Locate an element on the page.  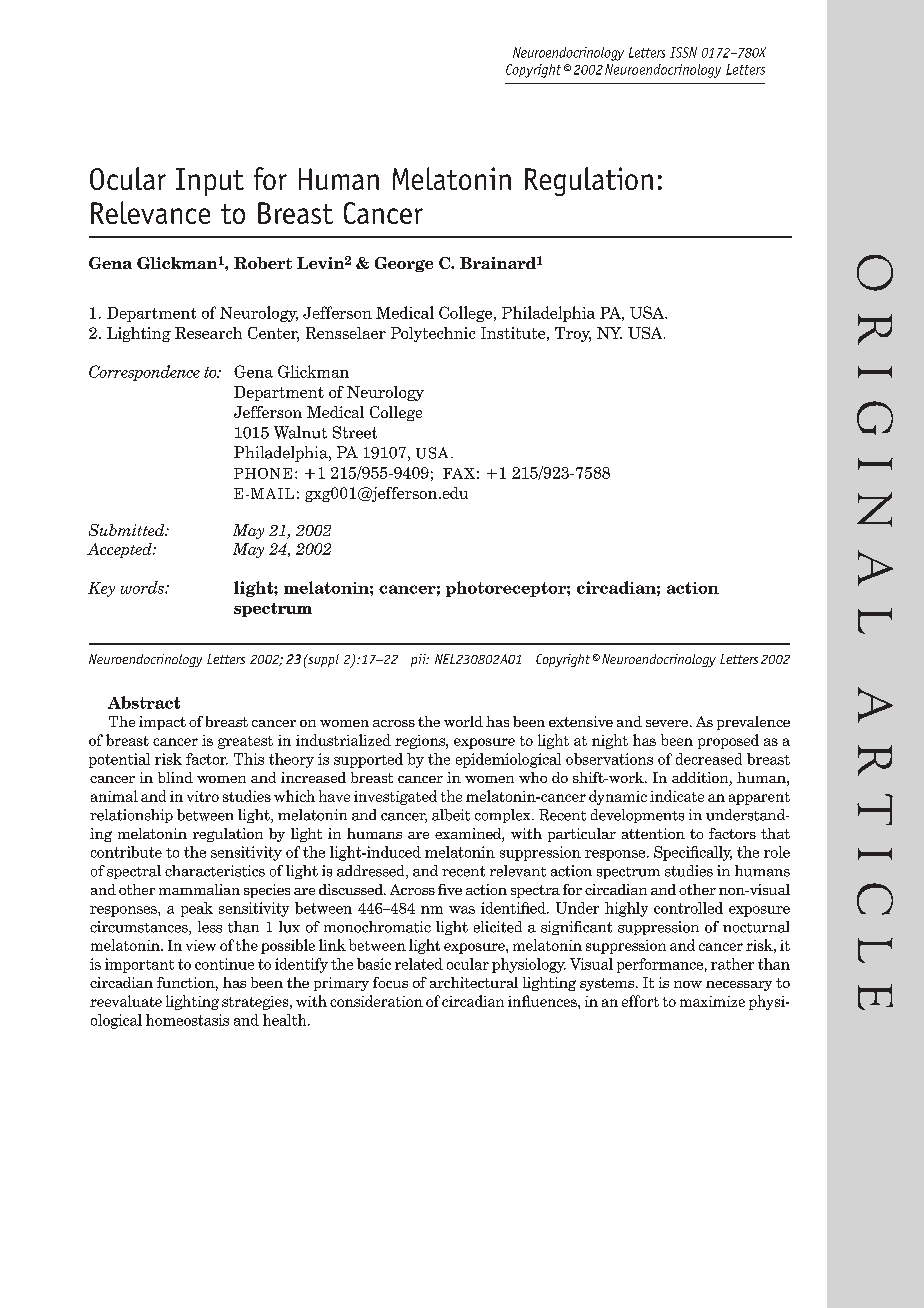
Troy is located at coordinates (573, 334).
